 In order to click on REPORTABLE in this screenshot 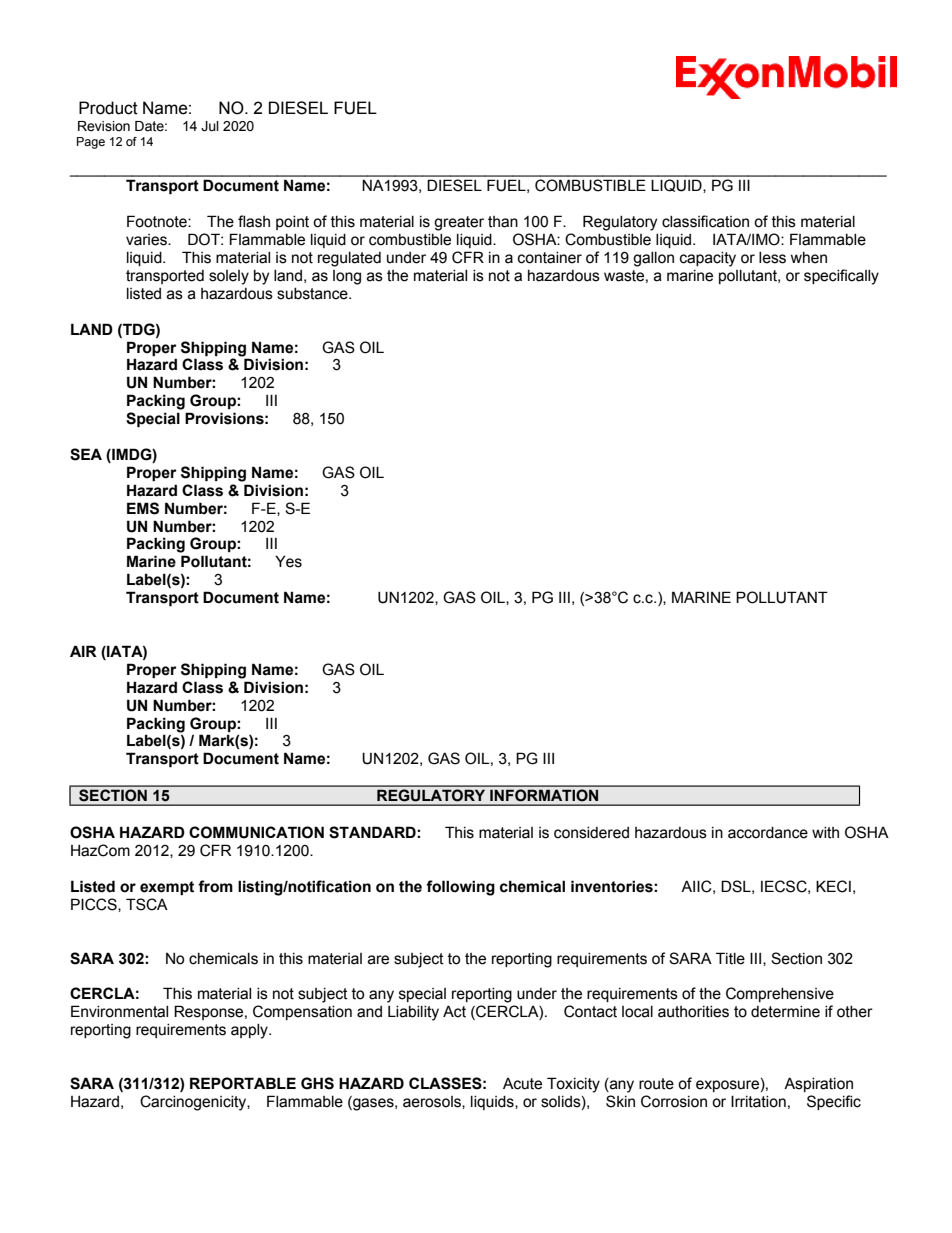, I will do `click(243, 1083)`.
